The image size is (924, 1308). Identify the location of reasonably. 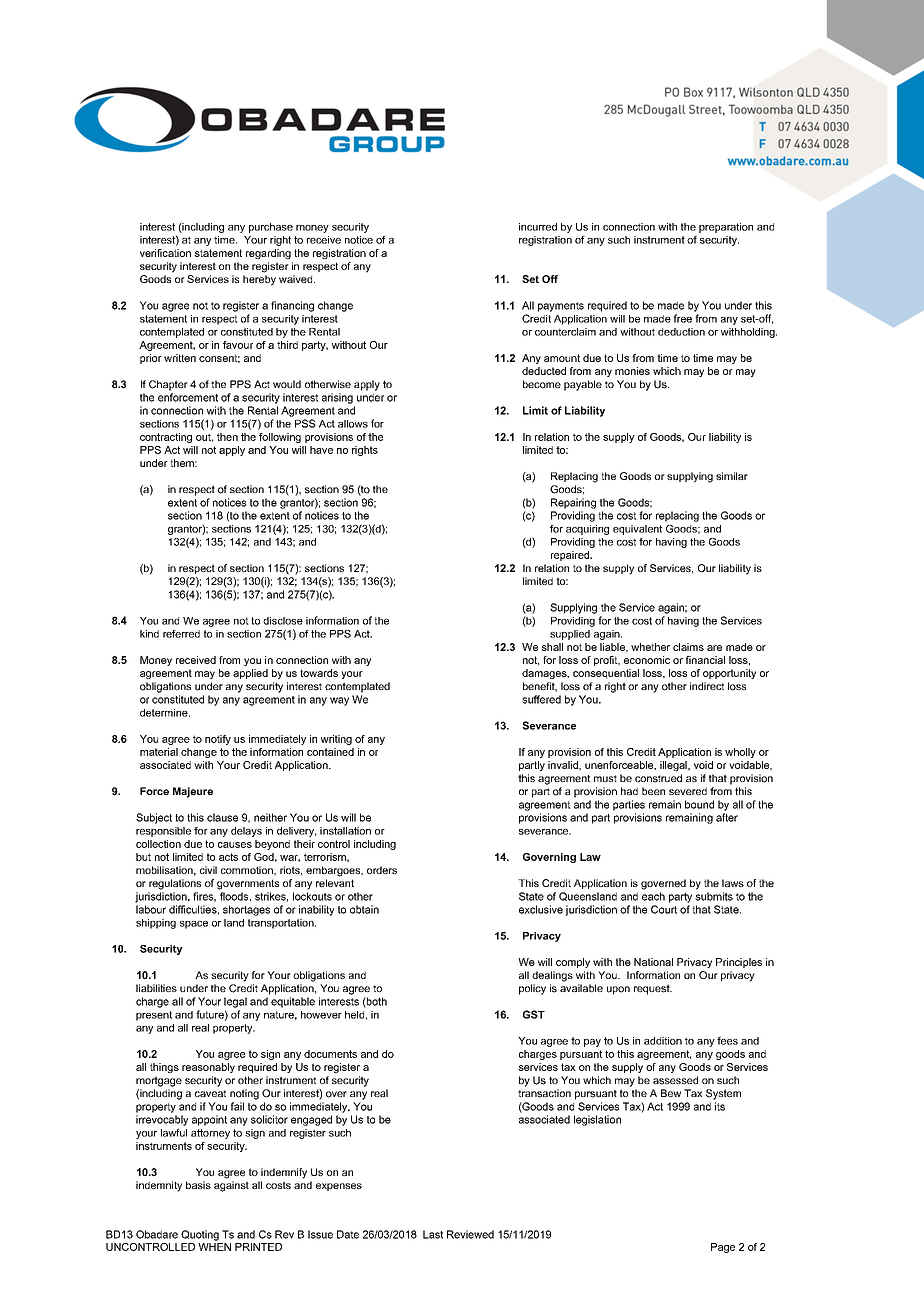
(208, 1068).
